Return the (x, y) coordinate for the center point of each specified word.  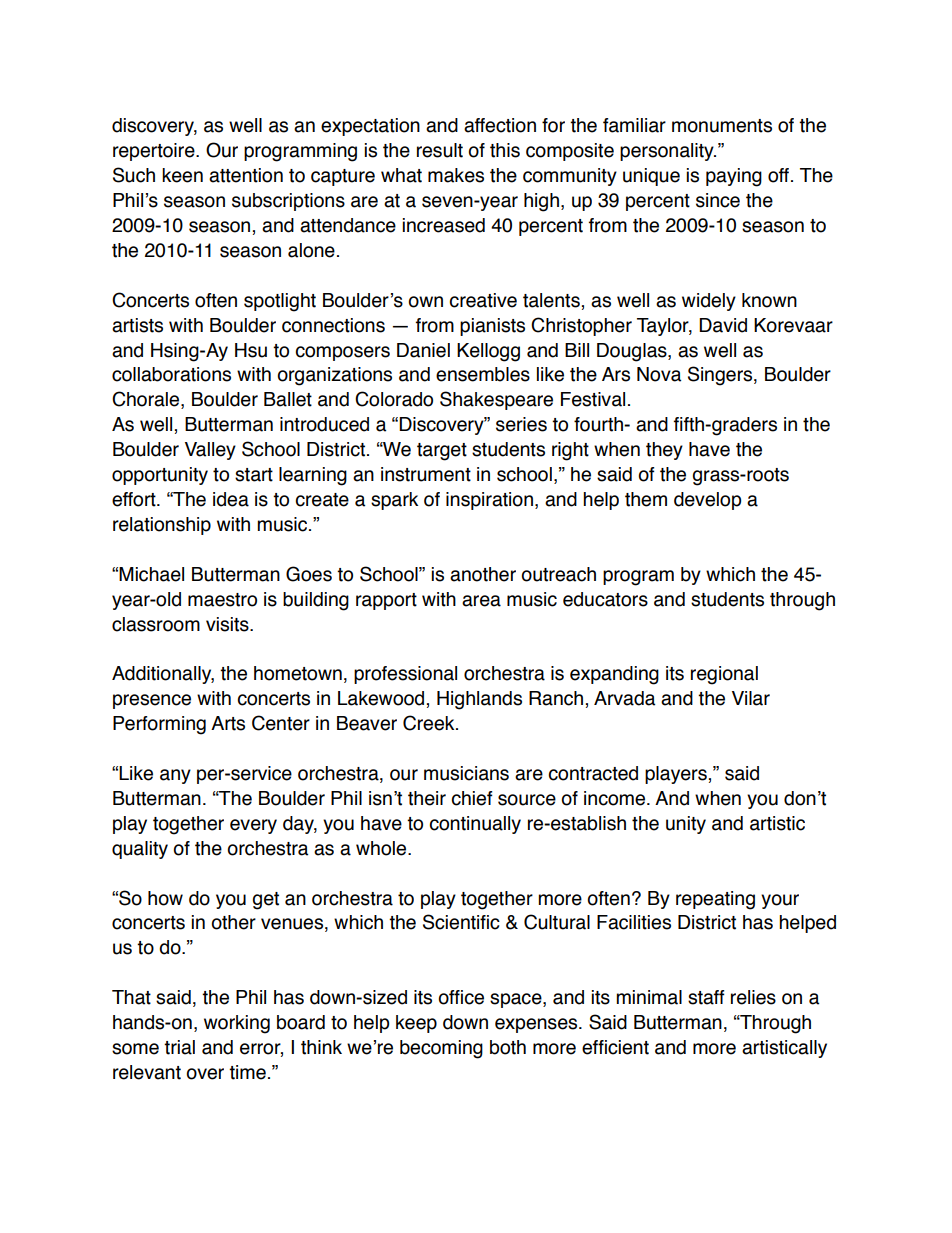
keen (182, 175)
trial (179, 1047)
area (481, 601)
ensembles (483, 374)
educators (605, 599)
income (616, 798)
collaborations (171, 374)
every (253, 826)
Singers (721, 376)
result (440, 150)
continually (475, 825)
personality (668, 152)
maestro (222, 600)
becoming (441, 1049)
